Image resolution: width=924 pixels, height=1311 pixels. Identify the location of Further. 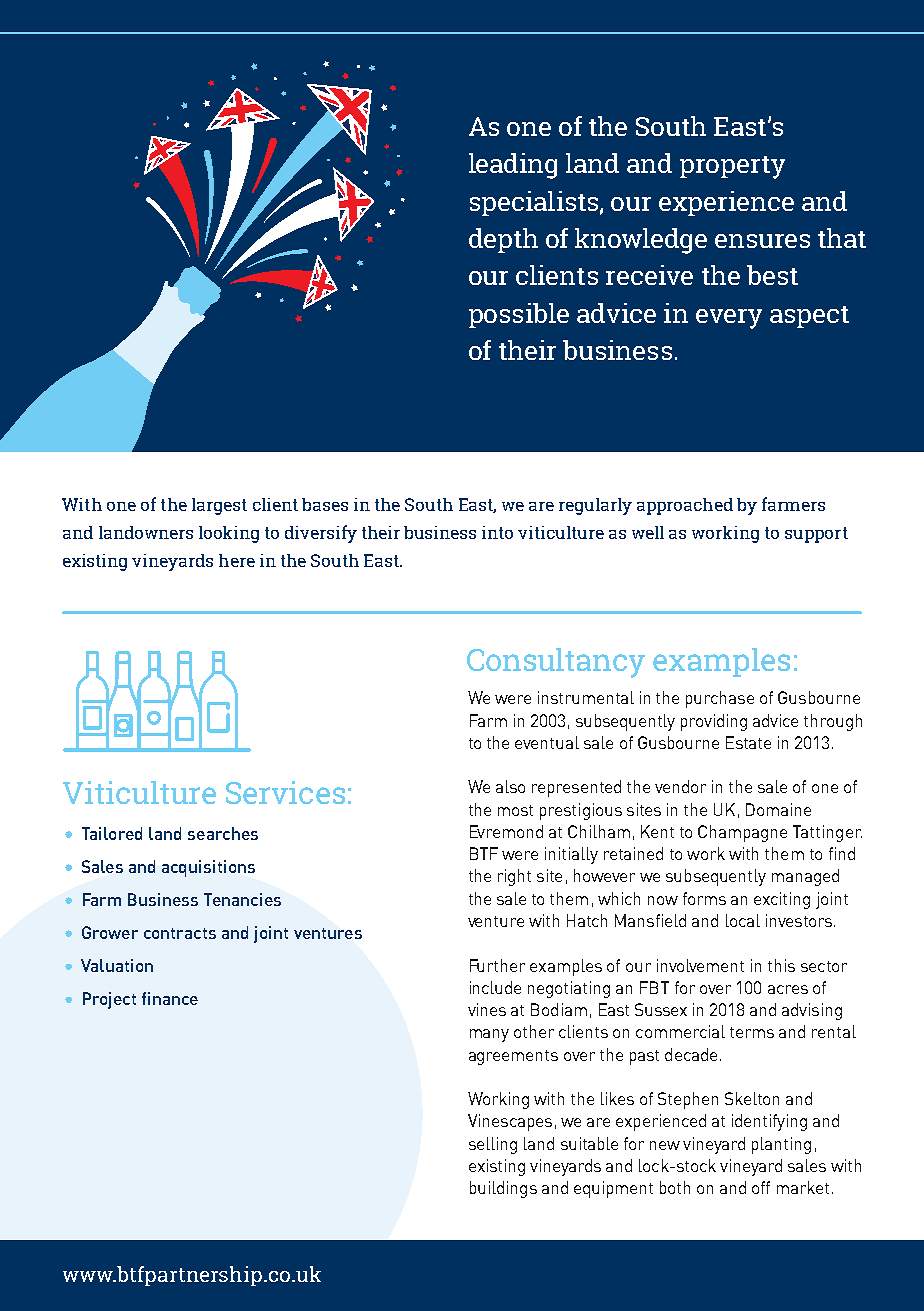
(497, 965).
